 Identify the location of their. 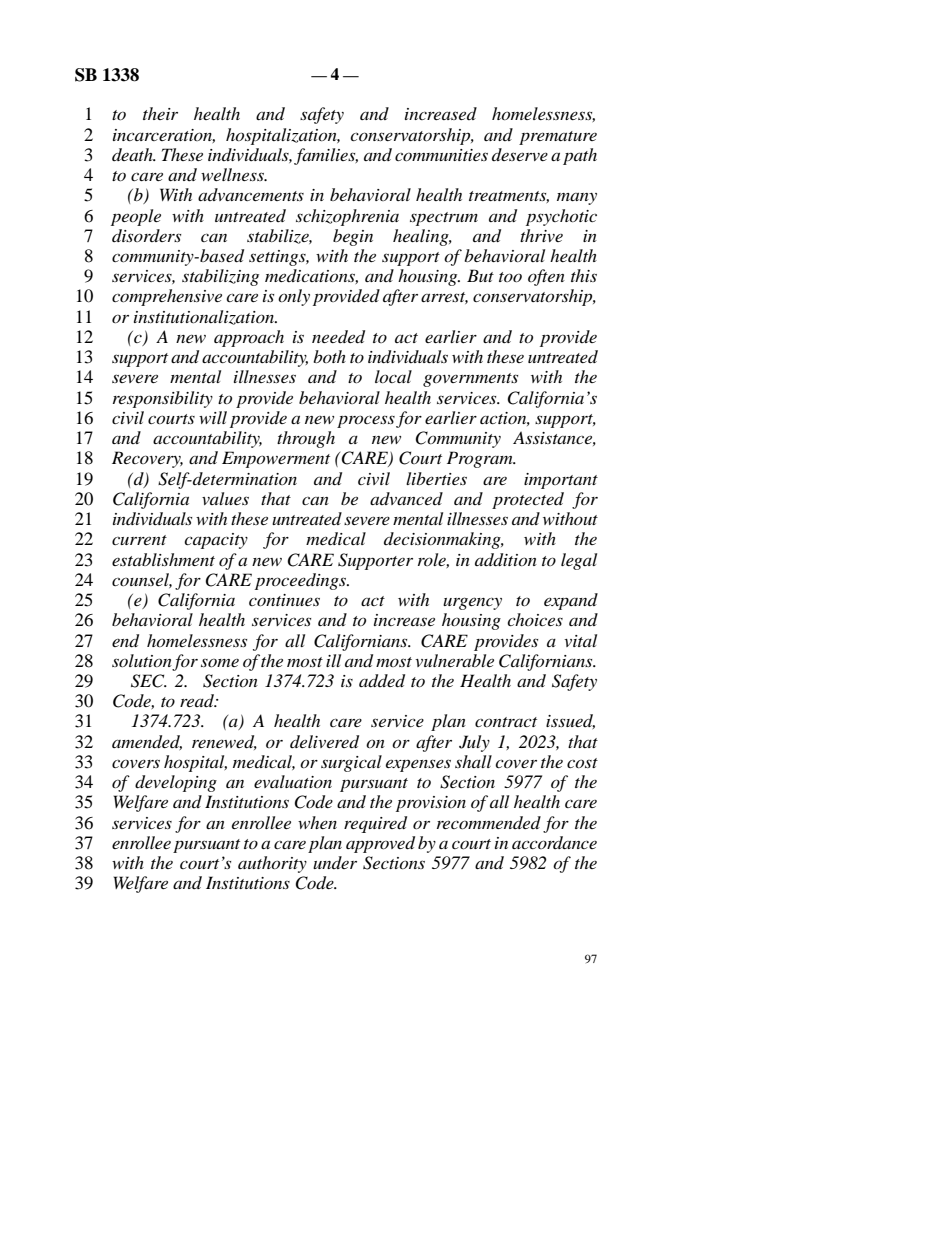
(160, 113).
